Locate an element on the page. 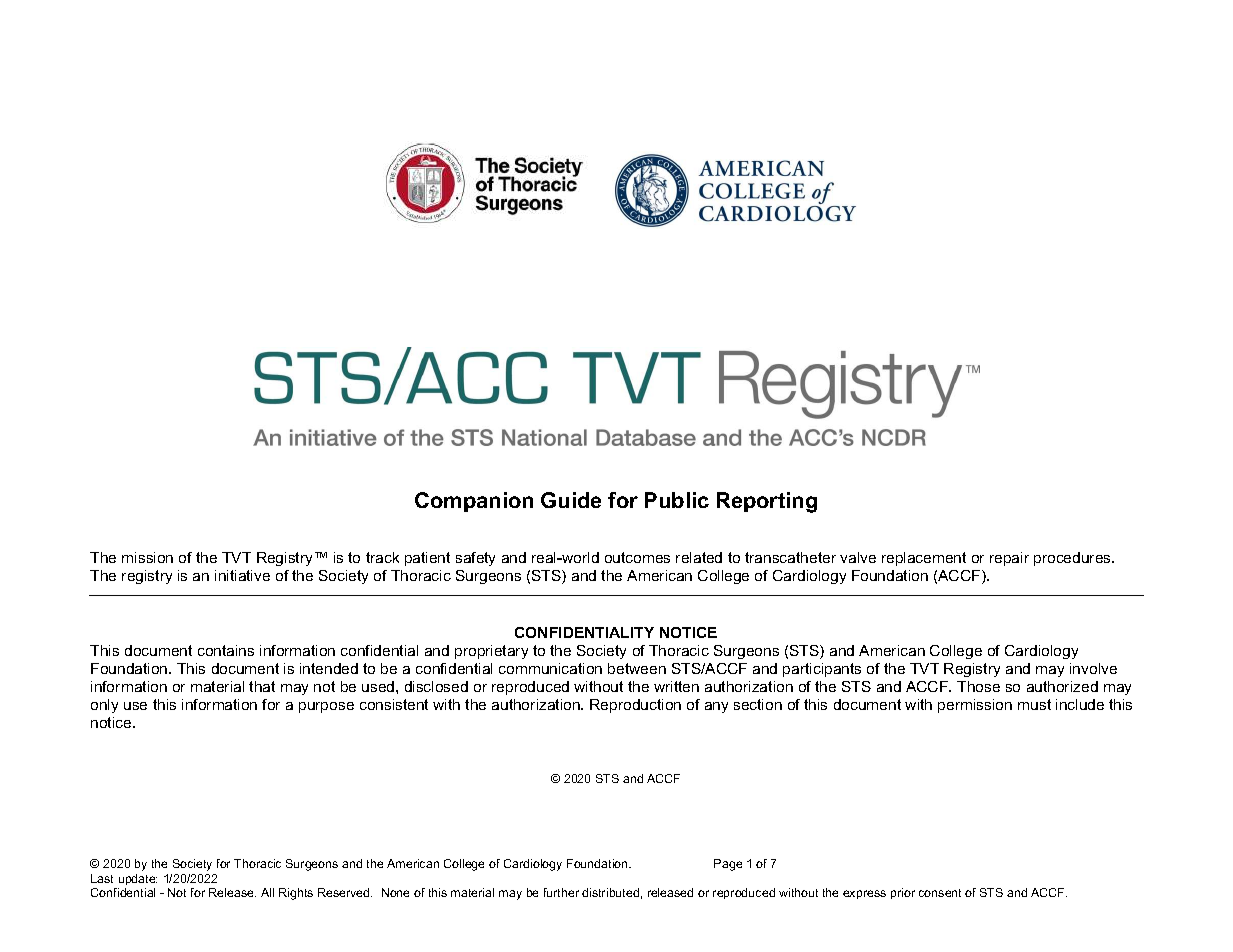 The image size is (1233, 952). All is located at coordinates (267, 892).
